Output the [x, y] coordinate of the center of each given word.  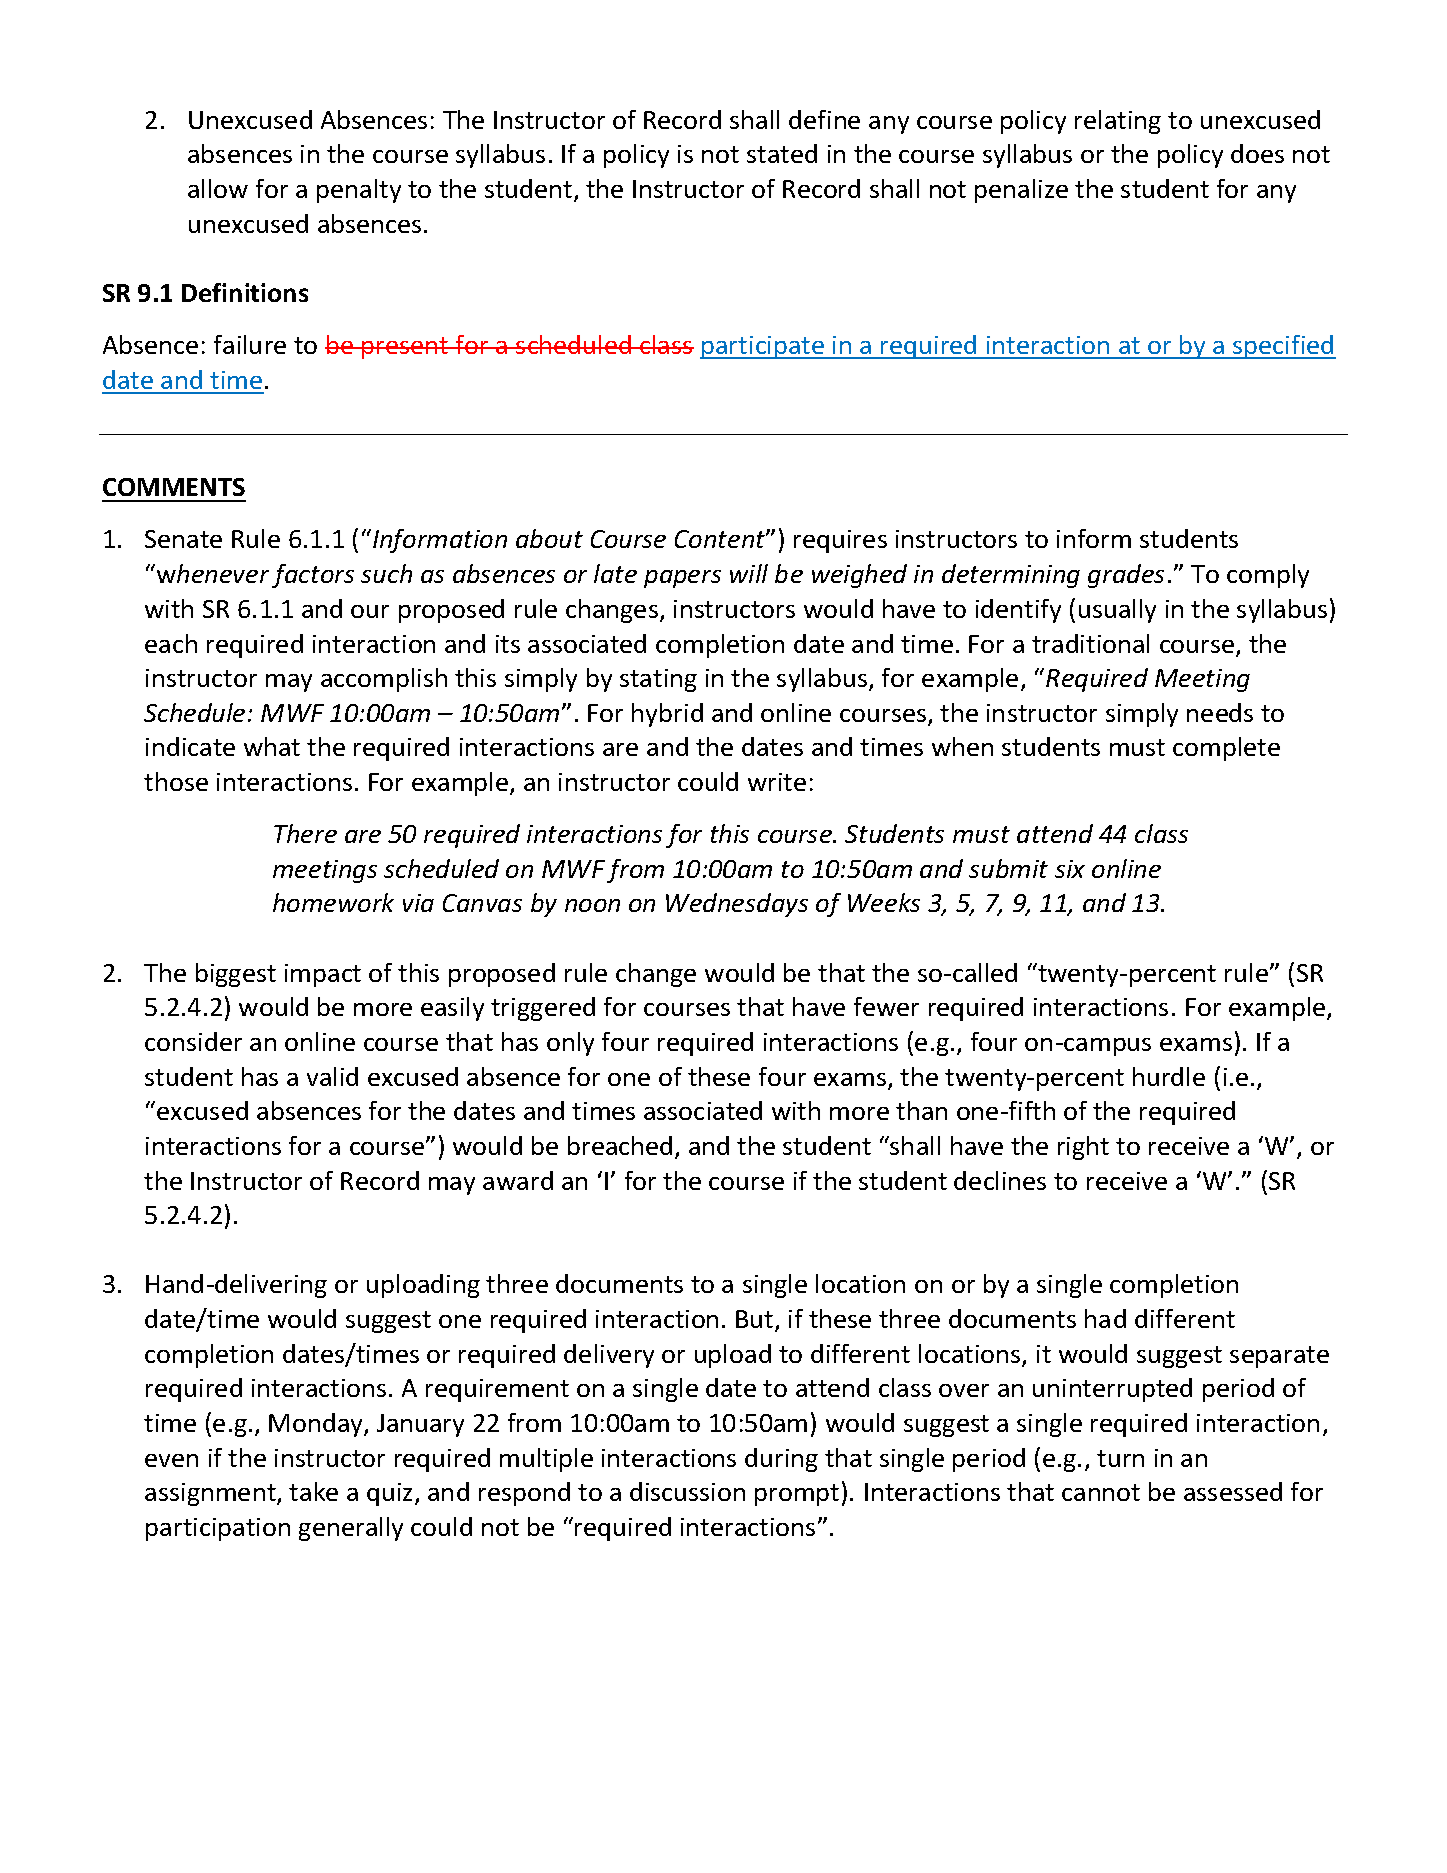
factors [313, 576]
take [313, 1491]
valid [332, 1076]
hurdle [1169, 1076]
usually [1117, 611]
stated [782, 153]
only [570, 1044]
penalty [359, 191]
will [749, 573]
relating [1118, 122]
